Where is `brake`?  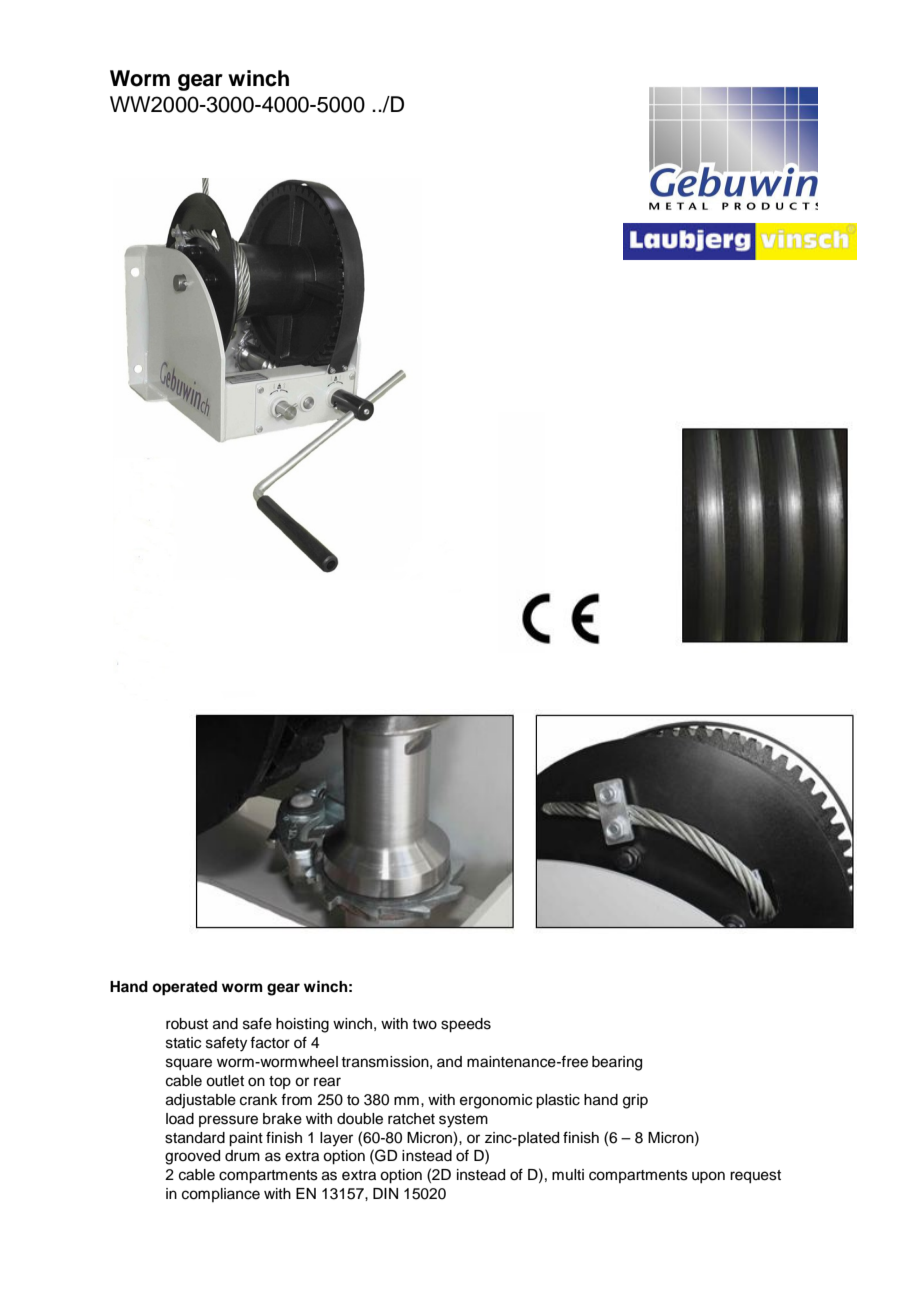
brake is located at coordinates (282, 1119).
